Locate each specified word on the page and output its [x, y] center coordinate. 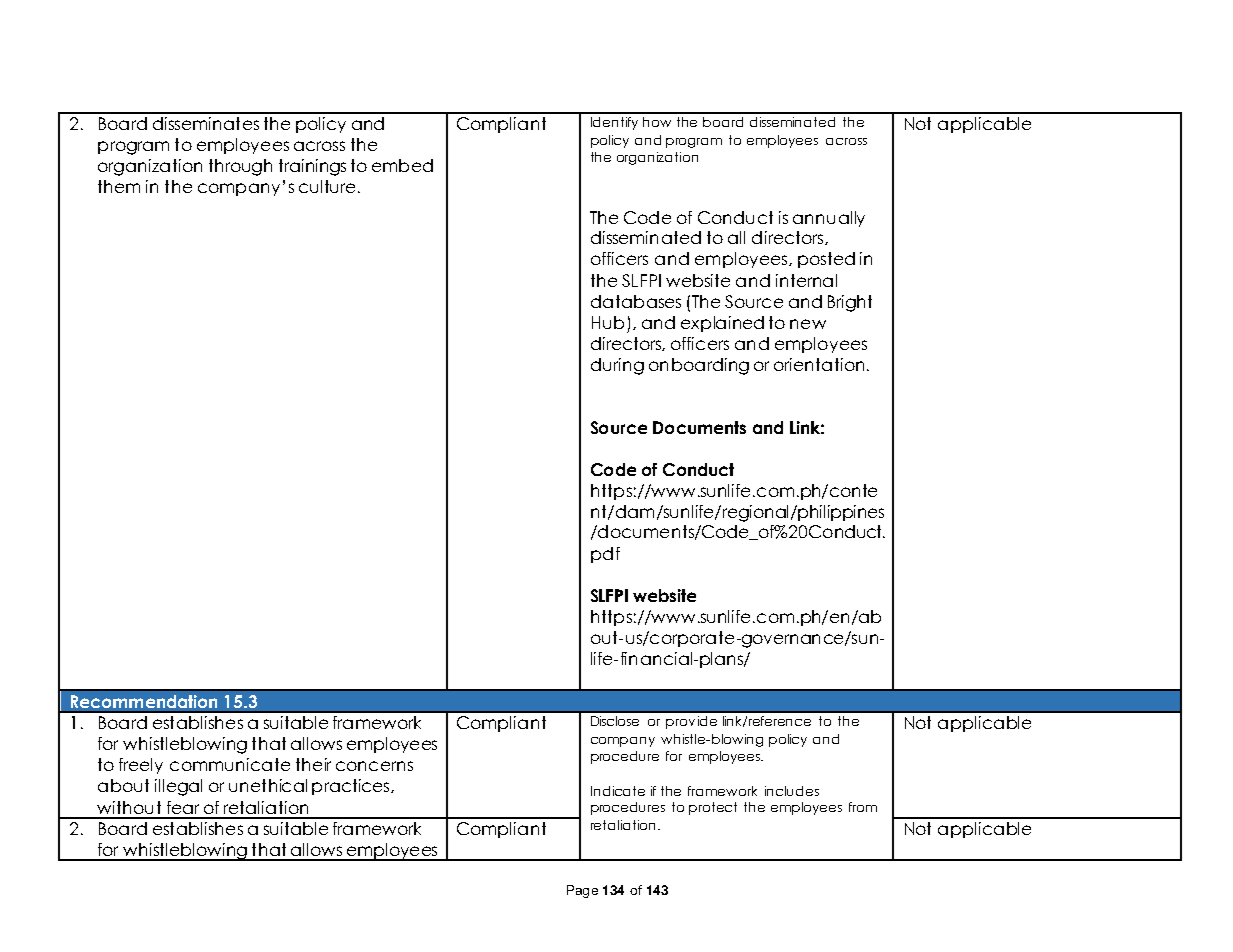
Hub [608, 322]
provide [691, 722]
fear [183, 807]
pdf [605, 555]
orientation [819, 364]
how [657, 122]
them [119, 186]
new [808, 324]
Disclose [615, 721]
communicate [230, 764]
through [240, 167]
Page [582, 891]
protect [713, 808]
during [617, 366]
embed [402, 165]
